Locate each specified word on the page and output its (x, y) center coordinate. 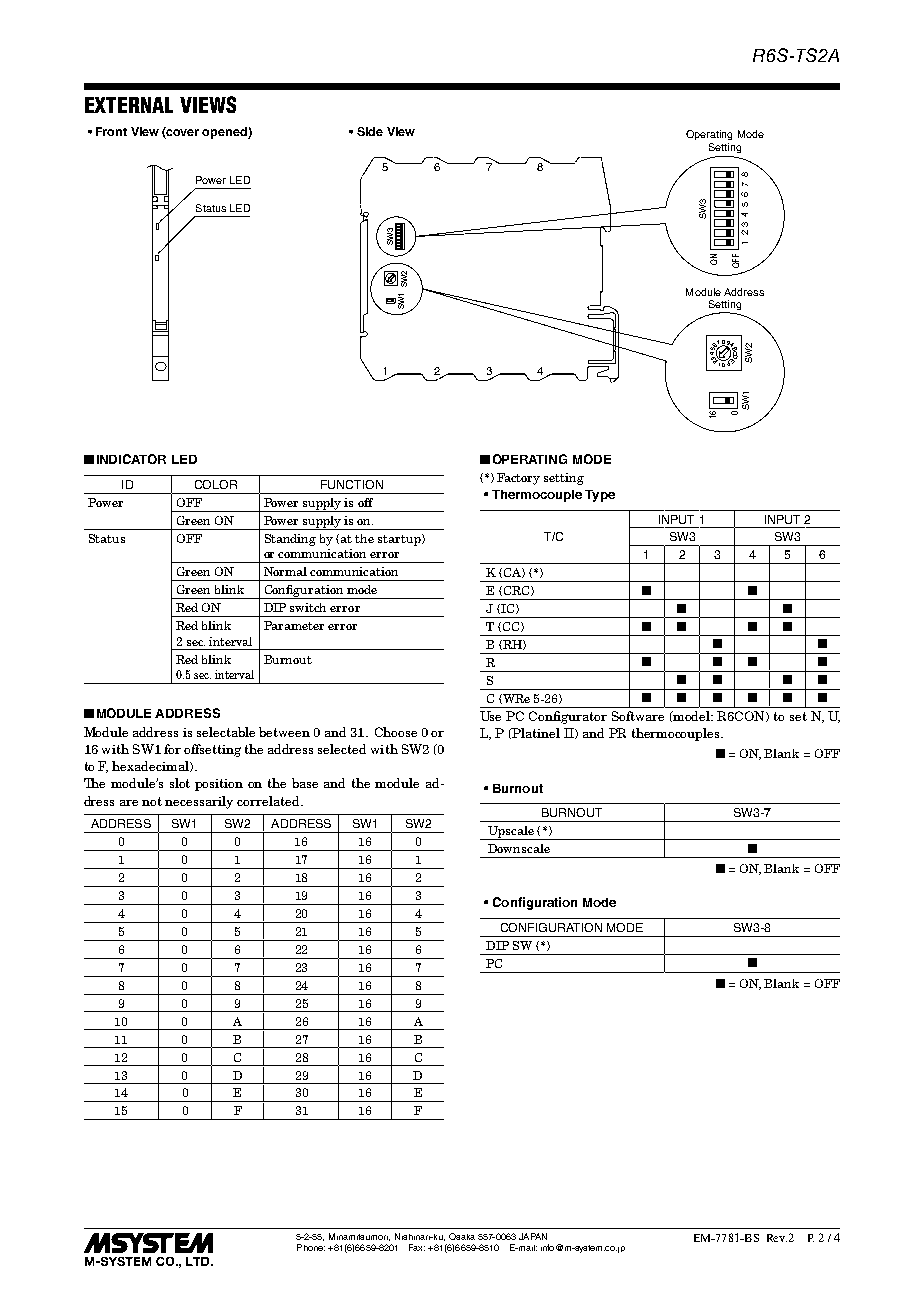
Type (600, 496)
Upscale (511, 833)
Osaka (462, 1236)
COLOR (216, 484)
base (305, 783)
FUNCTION (352, 484)
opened (225, 133)
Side (370, 131)
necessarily (199, 802)
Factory (518, 479)
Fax (417, 1247)
